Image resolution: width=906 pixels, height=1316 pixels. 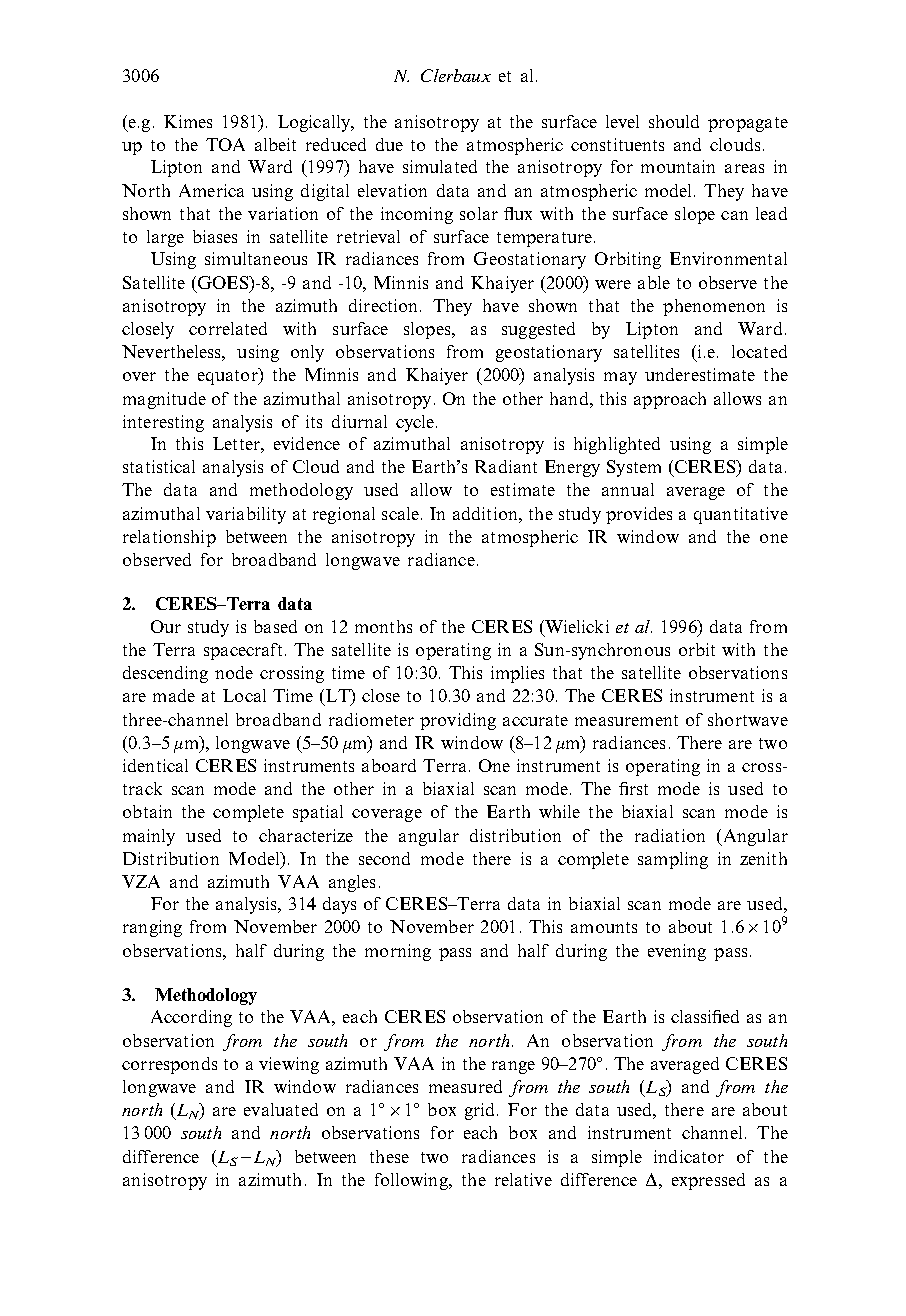 I want to click on morning, so click(x=398, y=952).
